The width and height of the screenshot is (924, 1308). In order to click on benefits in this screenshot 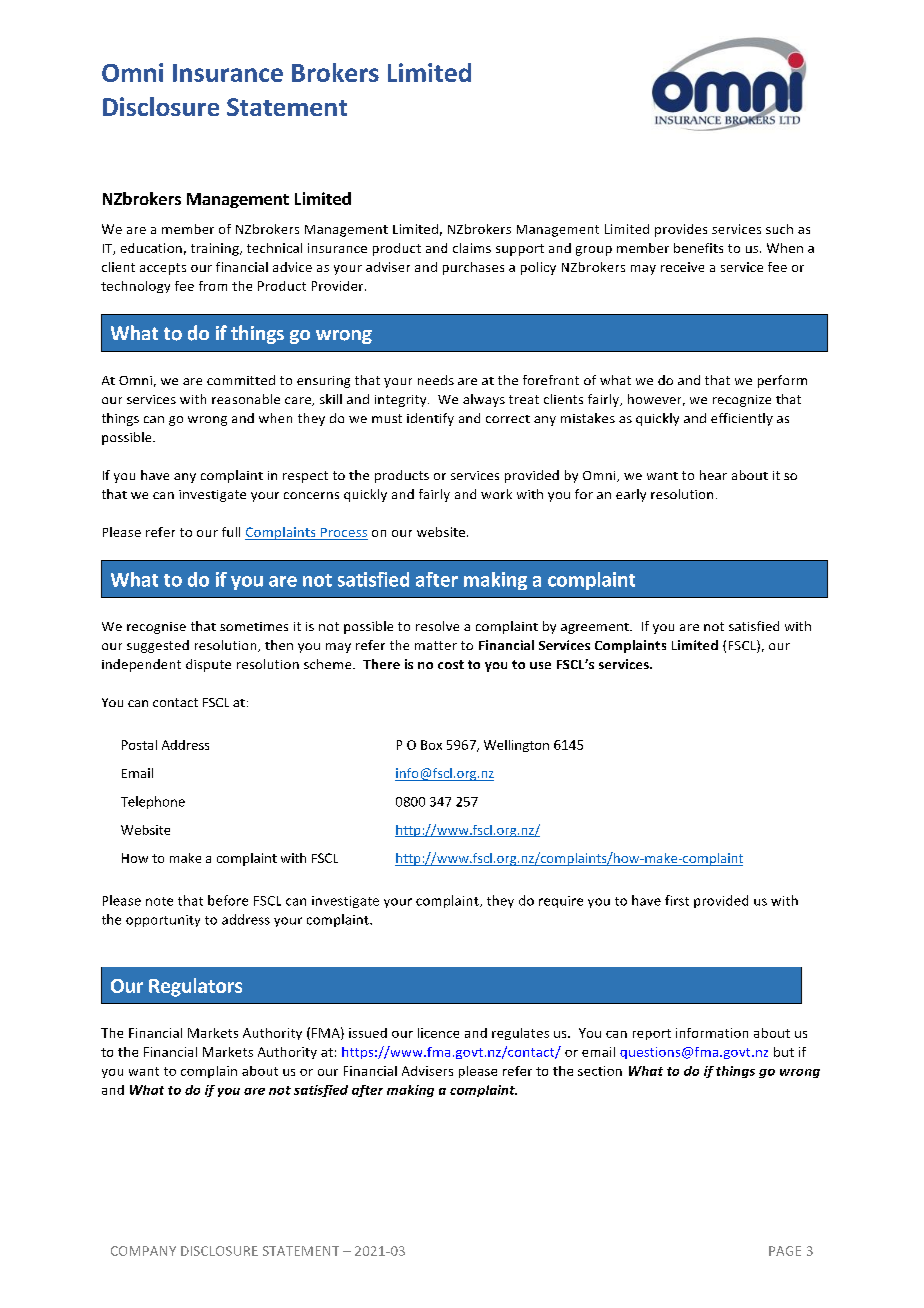, I will do `click(698, 248)`.
